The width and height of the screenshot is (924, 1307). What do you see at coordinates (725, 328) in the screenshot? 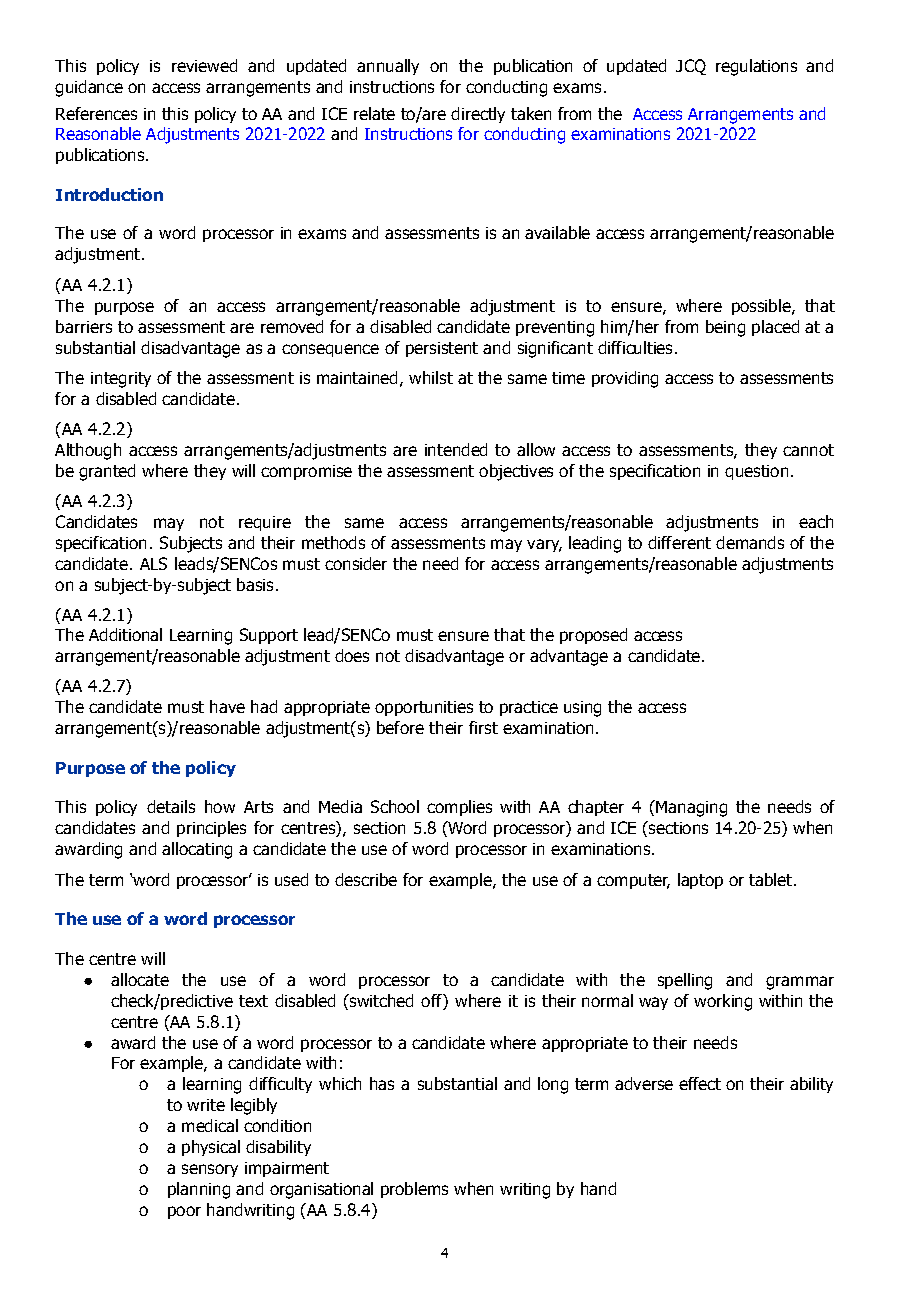
I see `being` at bounding box center [725, 328].
